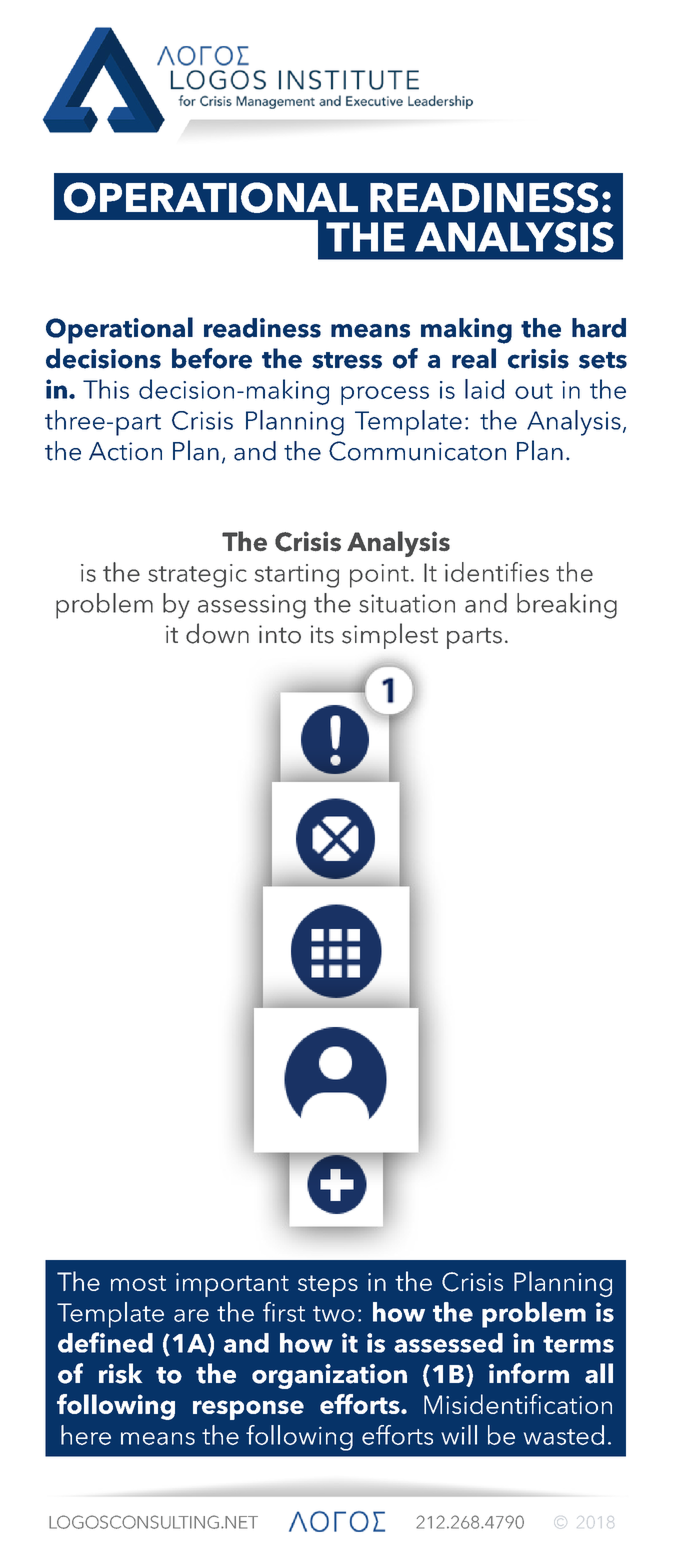  I want to click on down, so click(217, 633).
